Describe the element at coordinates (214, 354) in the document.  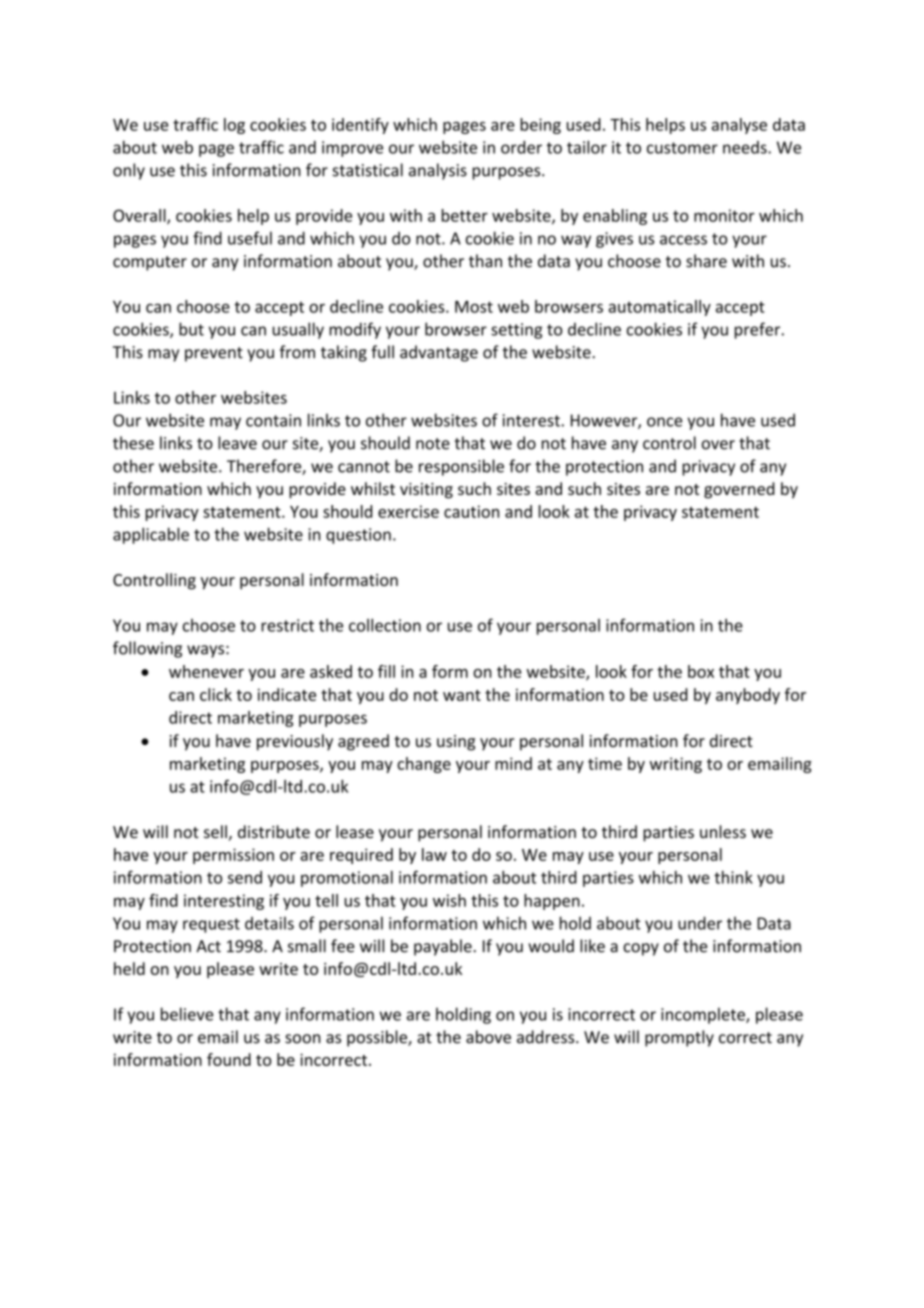
I see `prevent` at that location.
